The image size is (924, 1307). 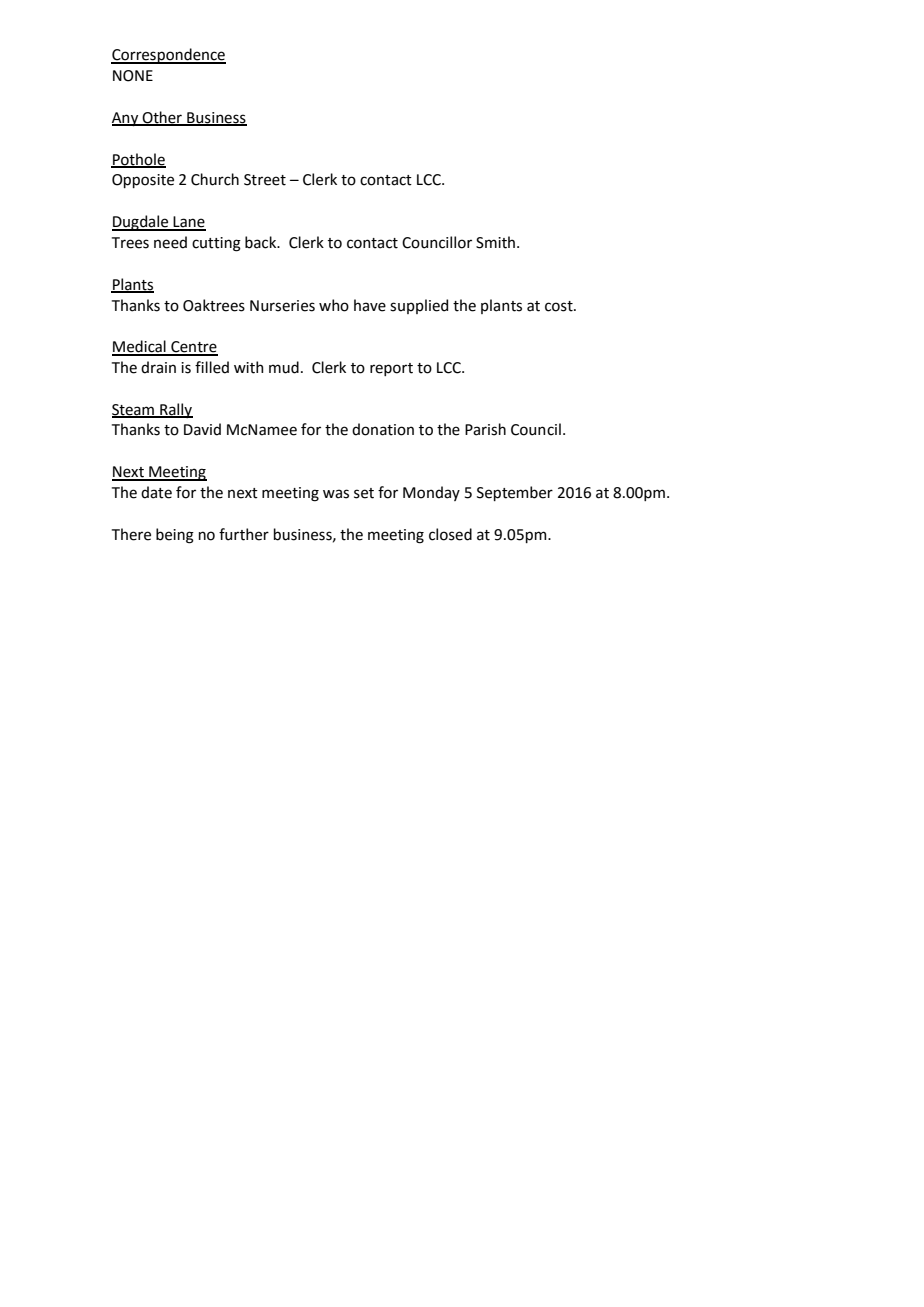 I want to click on supplied, so click(x=419, y=306).
